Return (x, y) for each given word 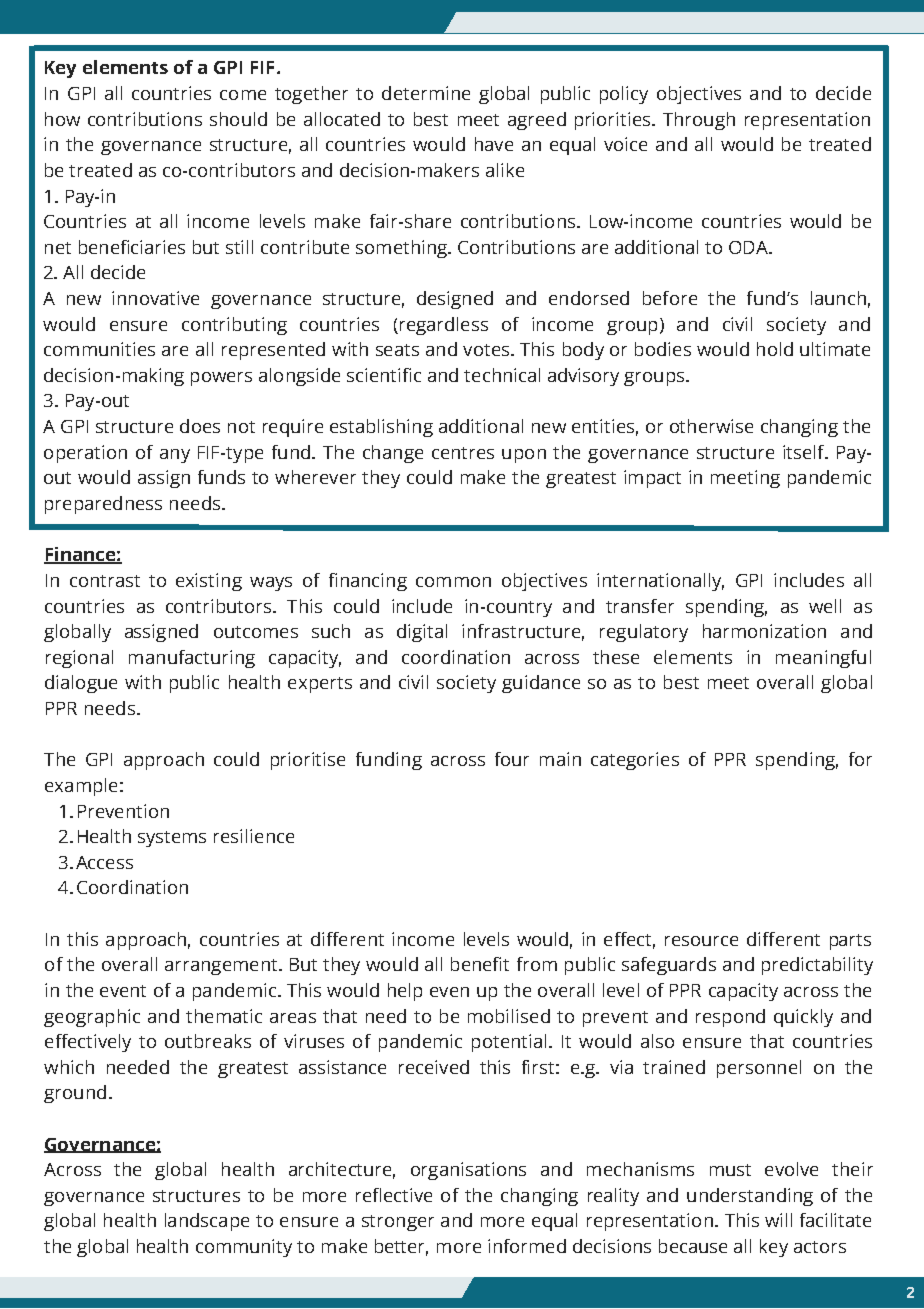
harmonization (764, 631)
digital (422, 633)
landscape (207, 1222)
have (494, 144)
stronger (398, 1223)
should (238, 119)
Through (699, 121)
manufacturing (192, 659)
